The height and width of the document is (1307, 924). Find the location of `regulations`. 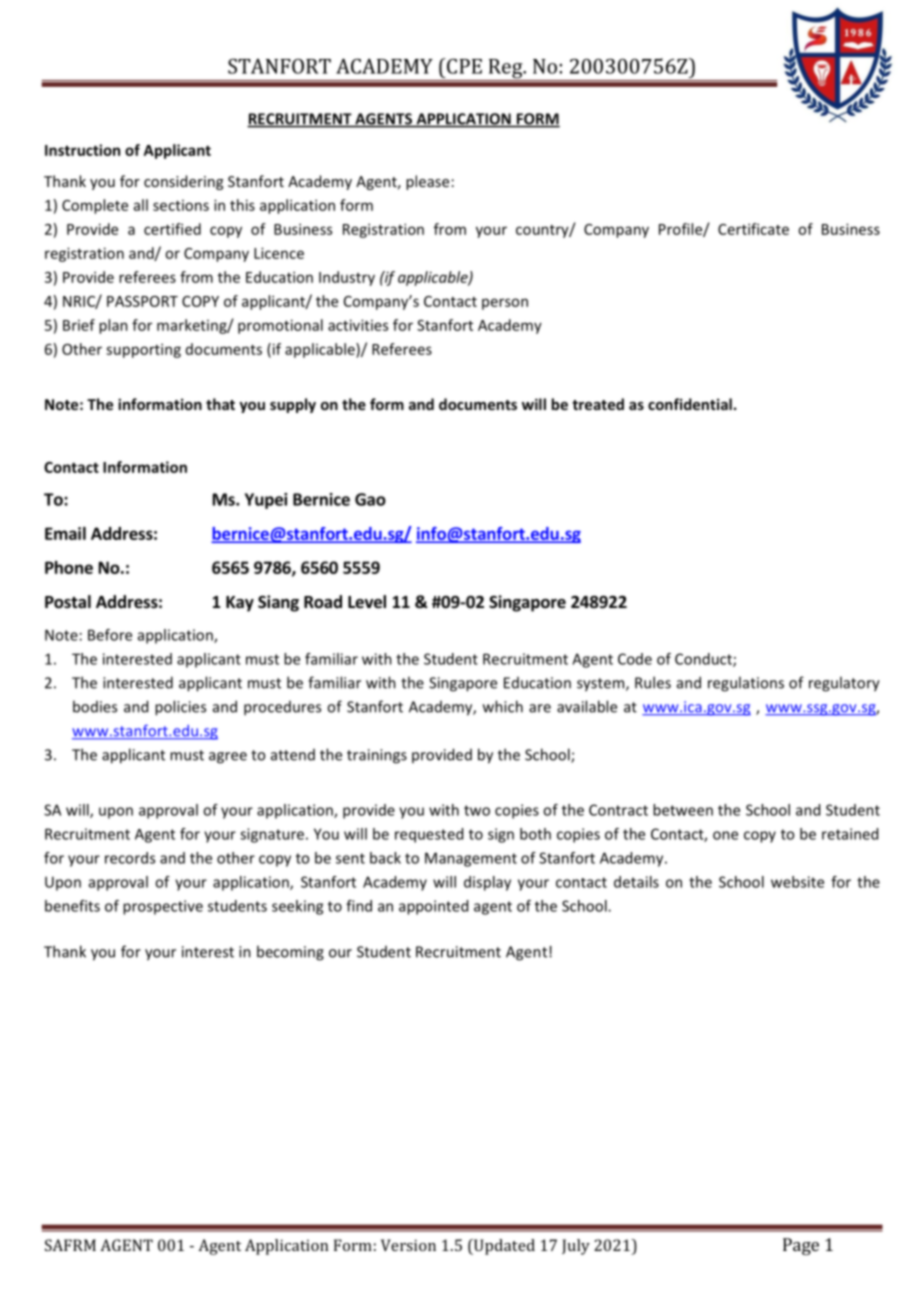

regulations is located at coordinates (746, 684).
